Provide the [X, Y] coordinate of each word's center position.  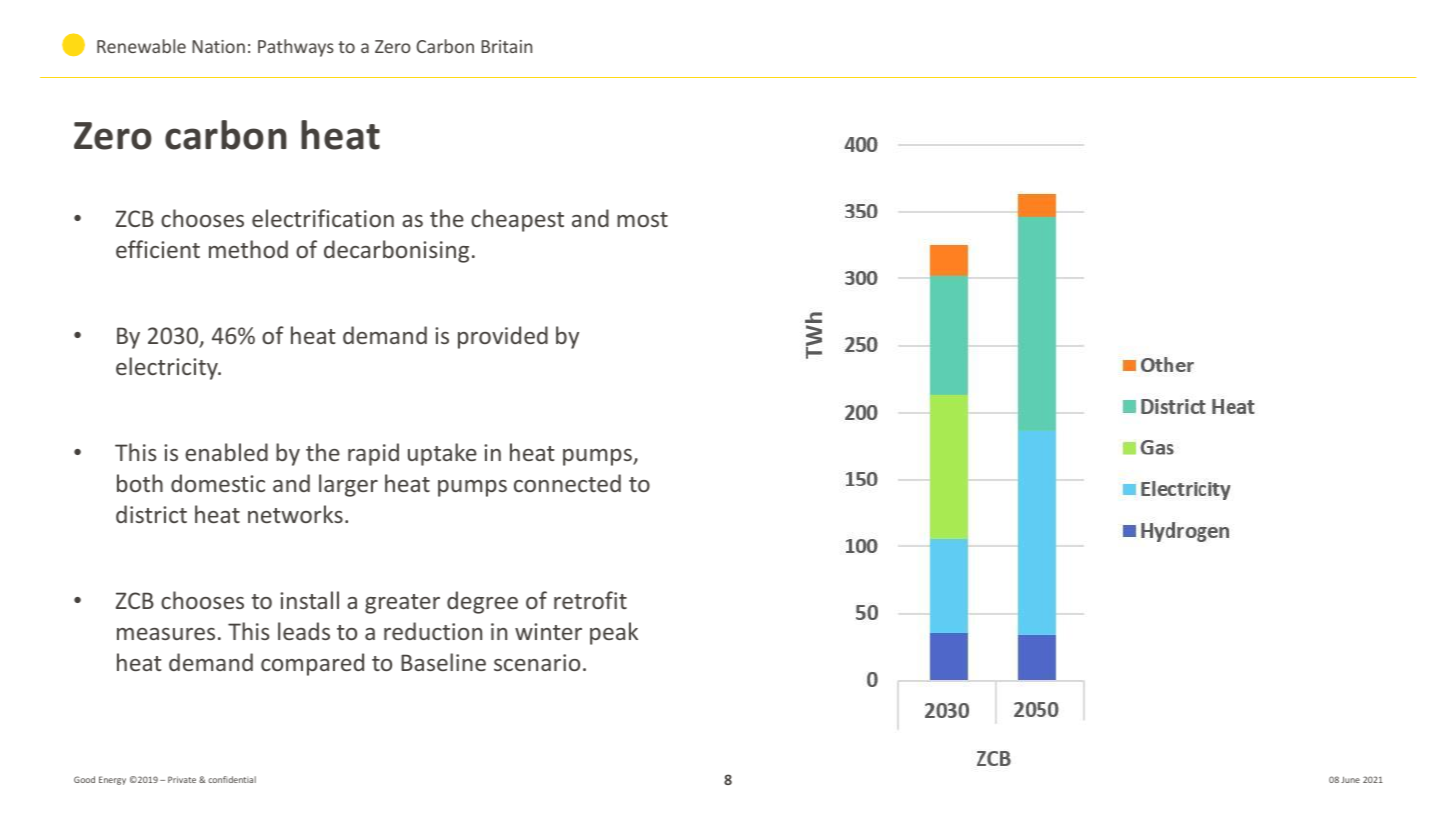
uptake [442, 454]
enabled [226, 452]
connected [567, 483]
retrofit [590, 600]
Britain [506, 46]
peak [614, 633]
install [309, 600]
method [248, 249]
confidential [232, 779]
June [1350, 779]
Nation [218, 46]
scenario [537, 662]
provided [503, 337]
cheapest [517, 220]
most [642, 219]
